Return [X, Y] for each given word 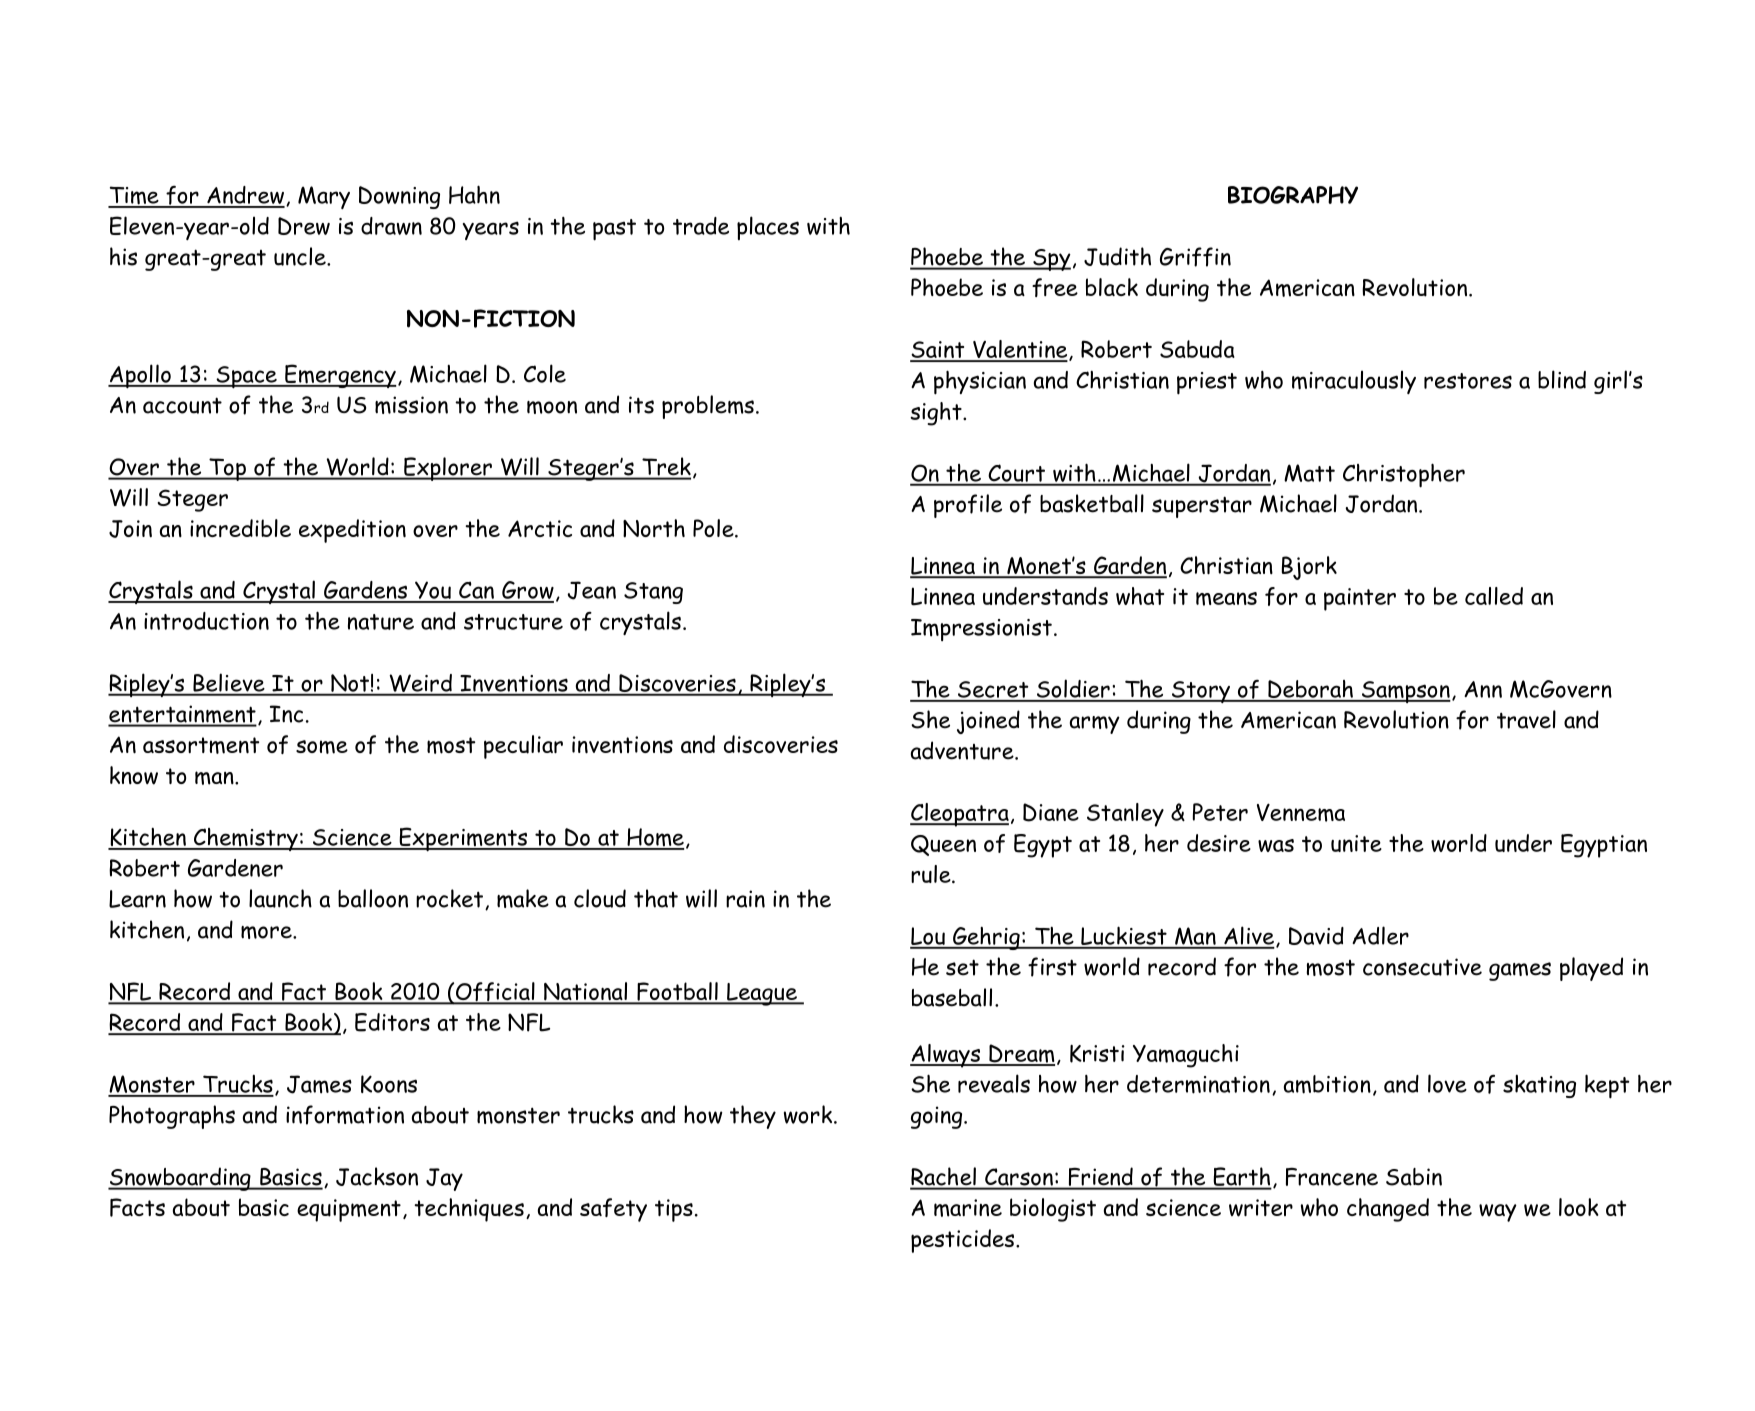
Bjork [1309, 568]
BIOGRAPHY [1293, 195]
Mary [324, 197]
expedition [352, 531]
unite [1356, 843]
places [768, 228]
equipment [349, 1210]
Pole [714, 528]
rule [932, 874]
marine [968, 1208]
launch [280, 898]
